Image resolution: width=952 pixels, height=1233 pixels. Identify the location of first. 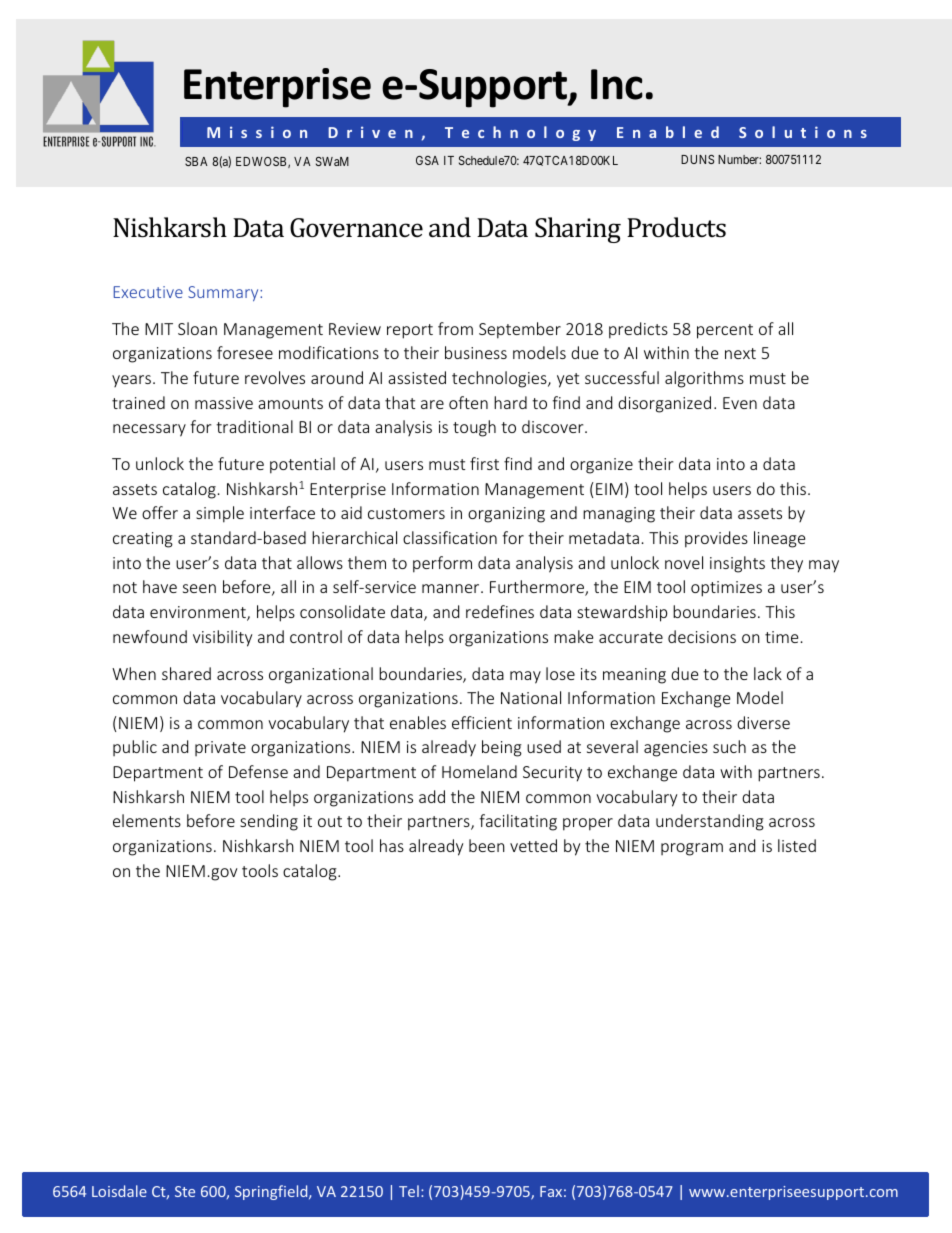
(484, 463).
